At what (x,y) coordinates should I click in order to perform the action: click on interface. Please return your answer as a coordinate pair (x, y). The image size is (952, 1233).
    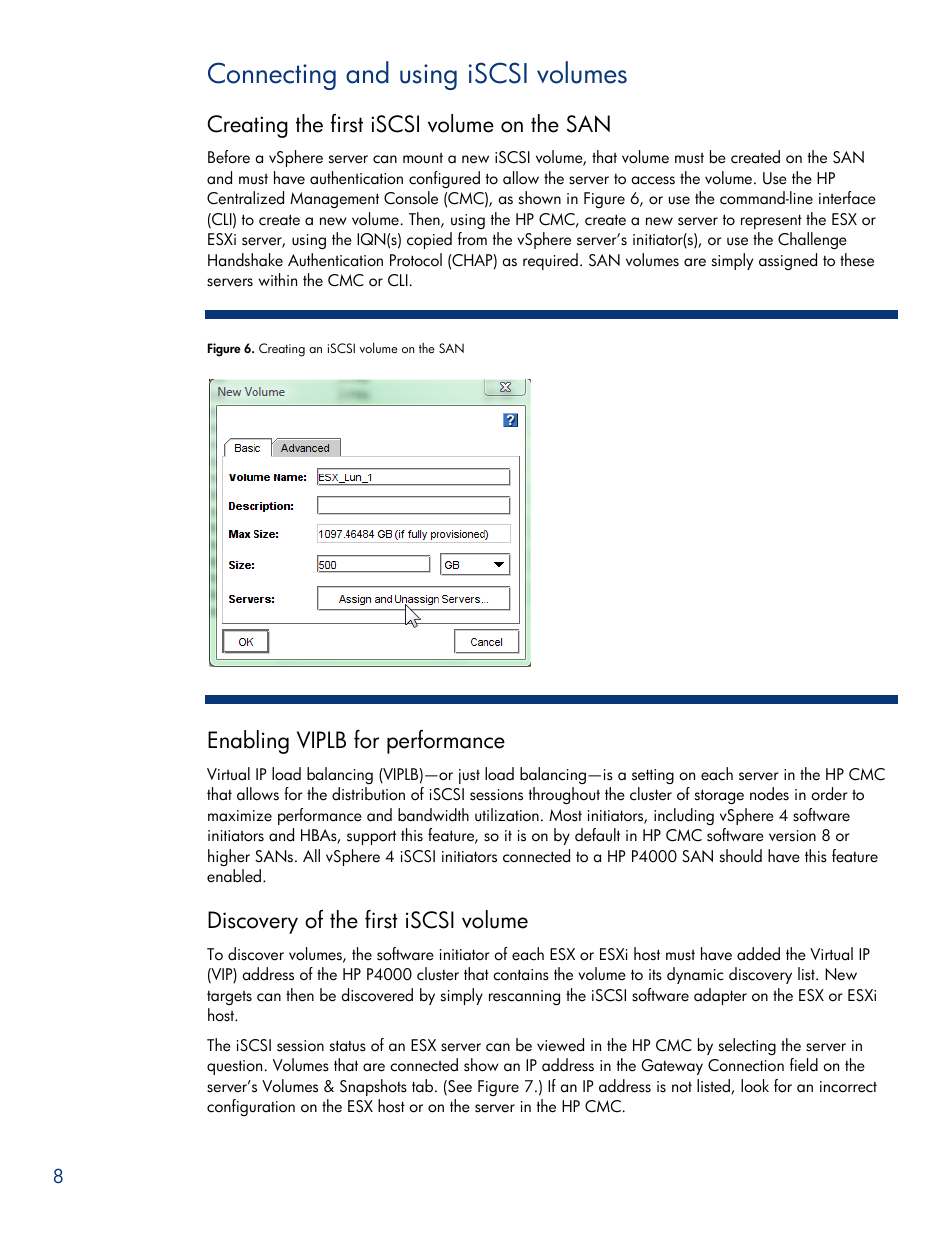
    Looking at the image, I should click on (847, 198).
